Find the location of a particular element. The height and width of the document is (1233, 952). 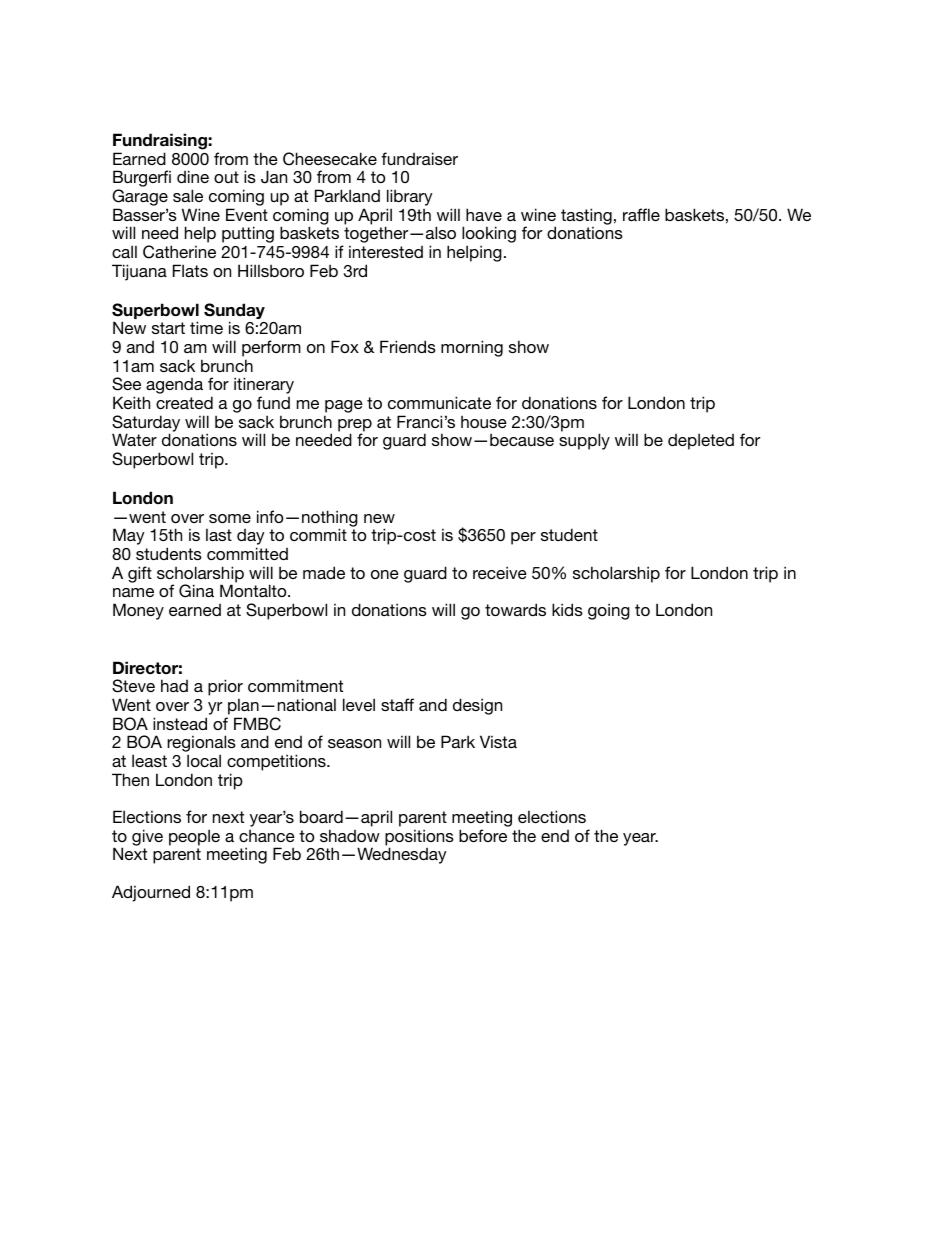

created is located at coordinates (184, 402).
